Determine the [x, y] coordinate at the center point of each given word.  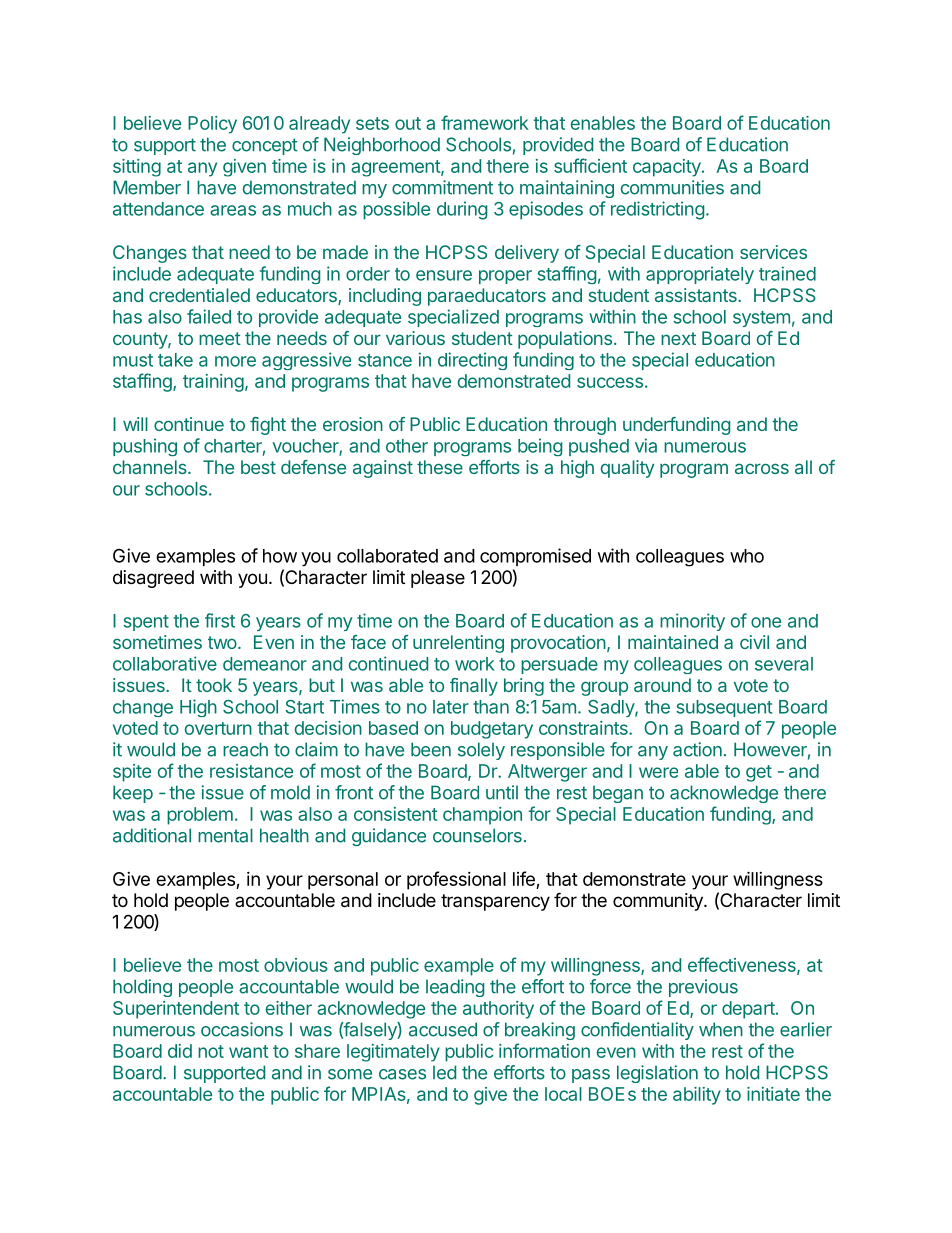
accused [443, 1029]
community [659, 902]
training [213, 383]
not [211, 1051]
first [220, 620]
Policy [212, 125]
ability [697, 1096]
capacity [668, 168]
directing [472, 361]
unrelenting [458, 644]
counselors [477, 835]
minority [692, 622]
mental [225, 835]
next [678, 338]
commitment [442, 187]
